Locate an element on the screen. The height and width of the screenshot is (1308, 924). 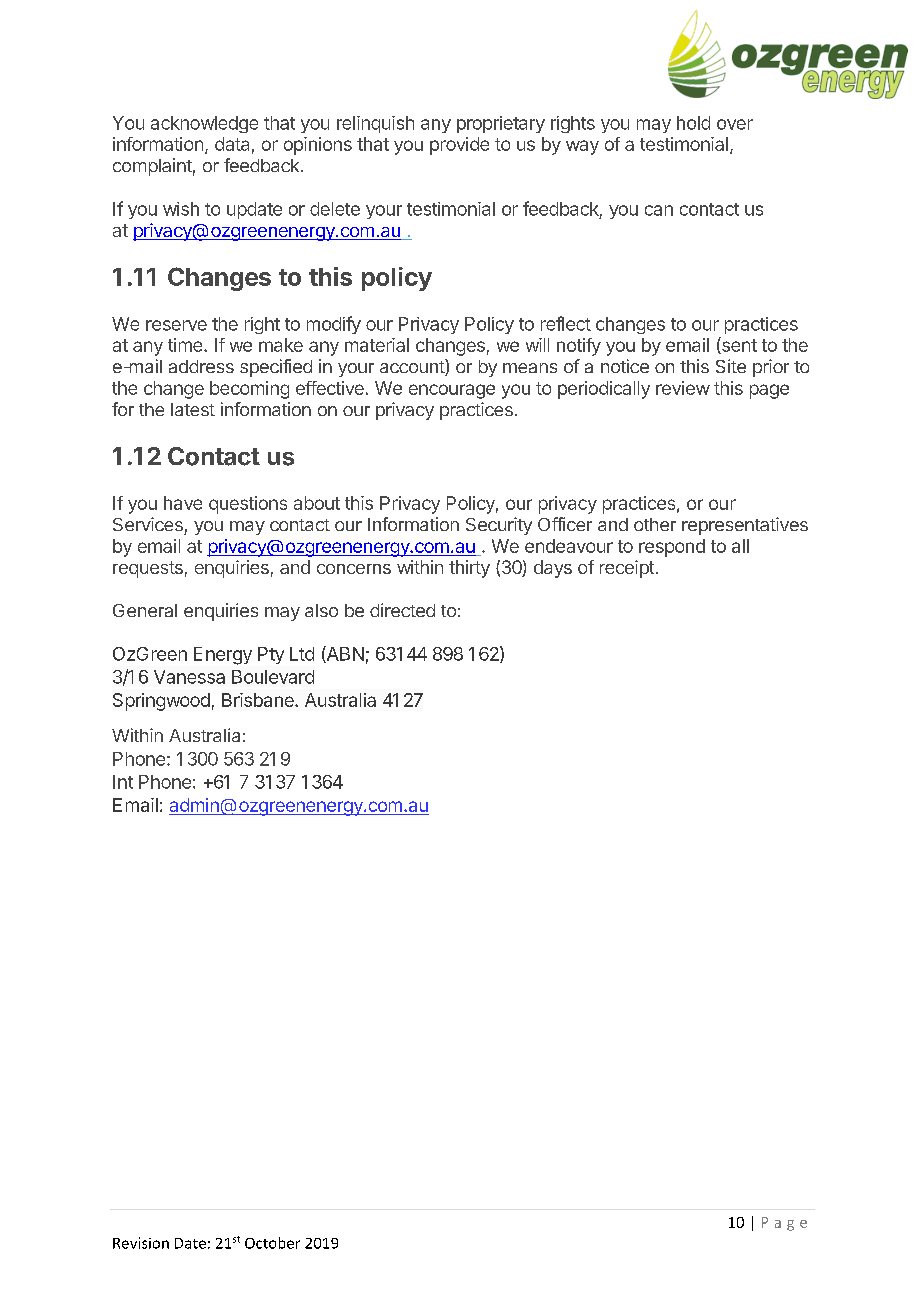
Boulevard is located at coordinates (273, 677).
